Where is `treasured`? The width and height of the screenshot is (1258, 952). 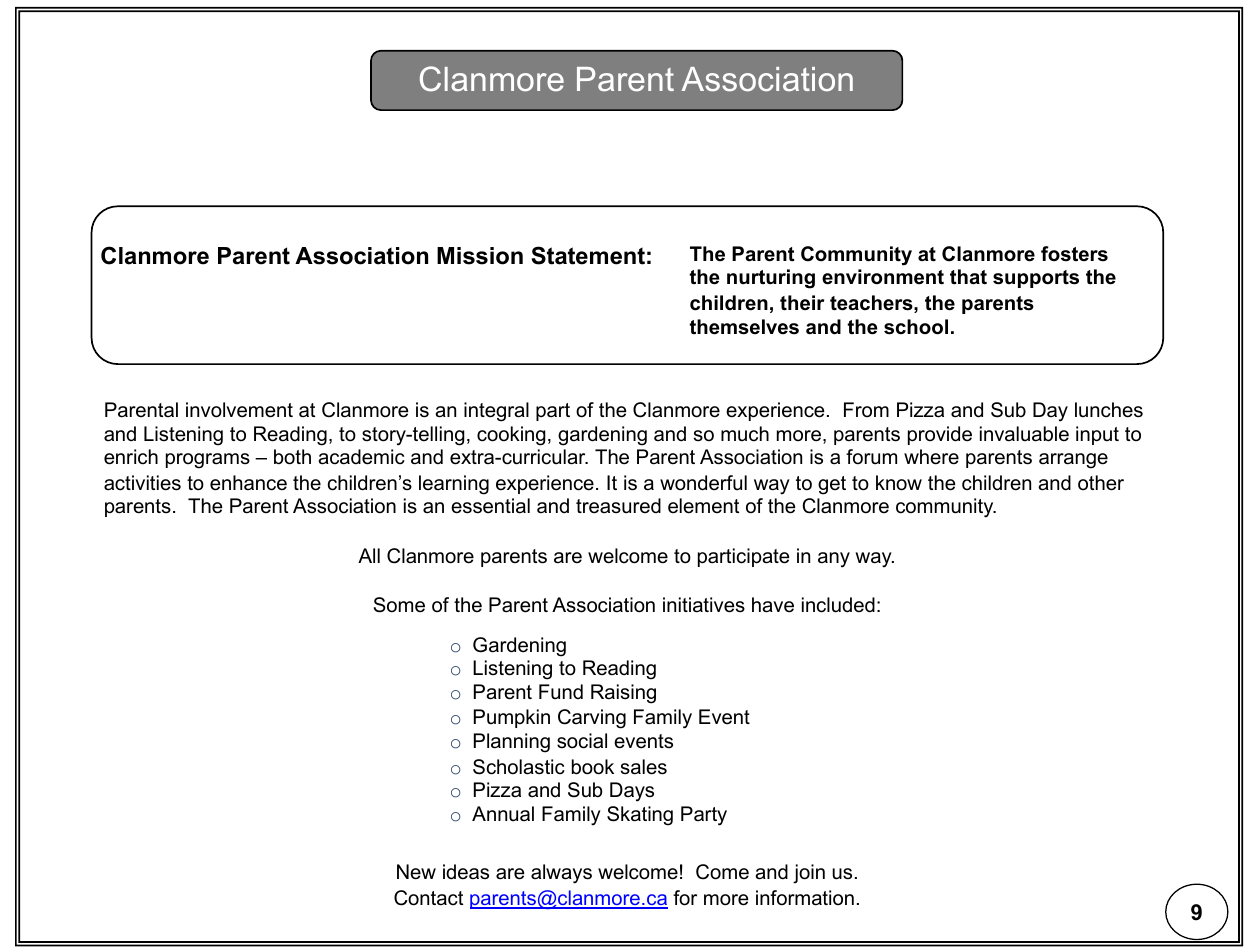 treasured is located at coordinates (618, 506).
